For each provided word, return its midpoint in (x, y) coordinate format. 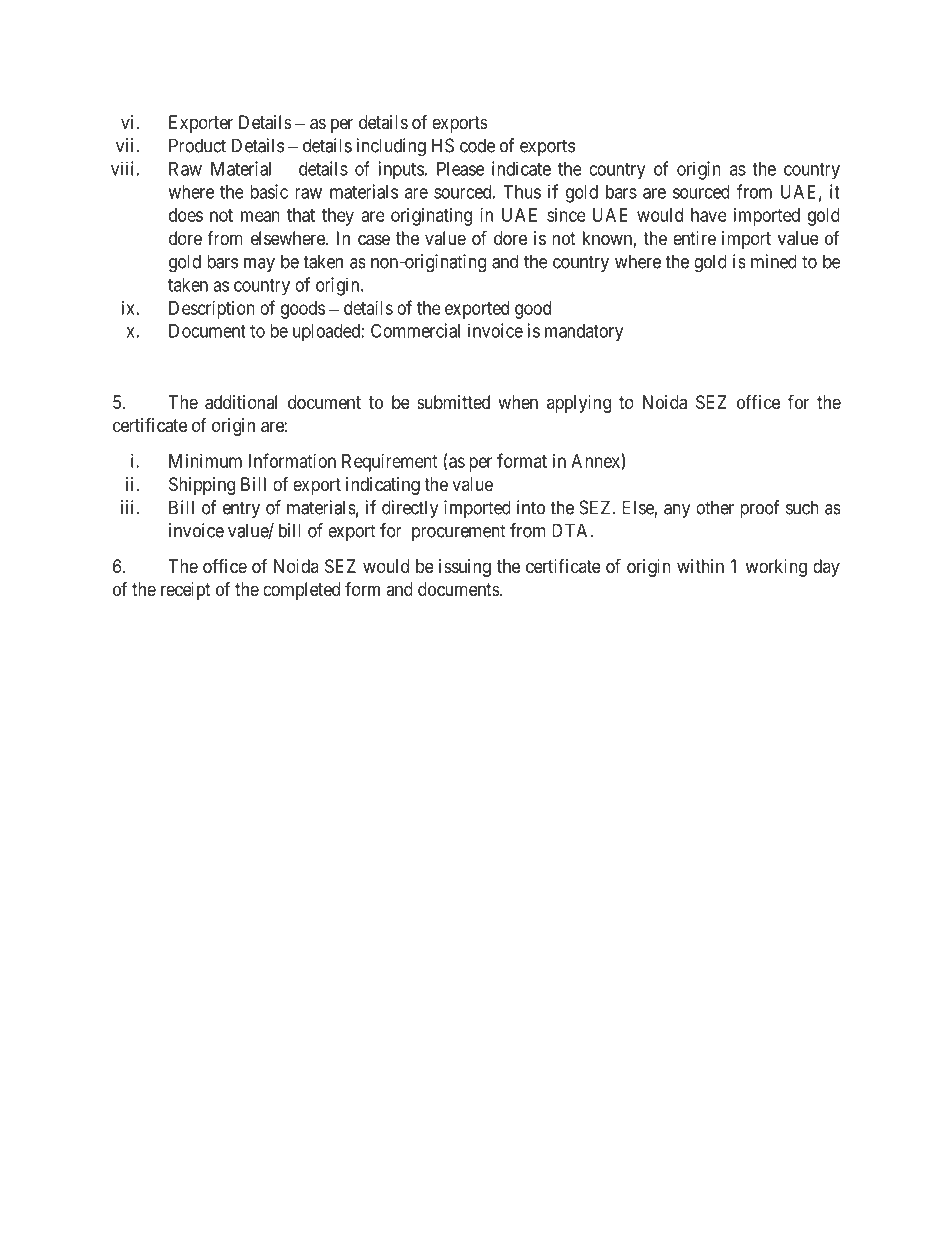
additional (241, 402)
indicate (521, 168)
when (518, 402)
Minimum (205, 461)
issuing (465, 568)
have (709, 215)
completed (301, 591)
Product (197, 145)
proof (760, 509)
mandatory (584, 333)
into (531, 507)
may (259, 265)
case (374, 240)
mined (774, 261)
